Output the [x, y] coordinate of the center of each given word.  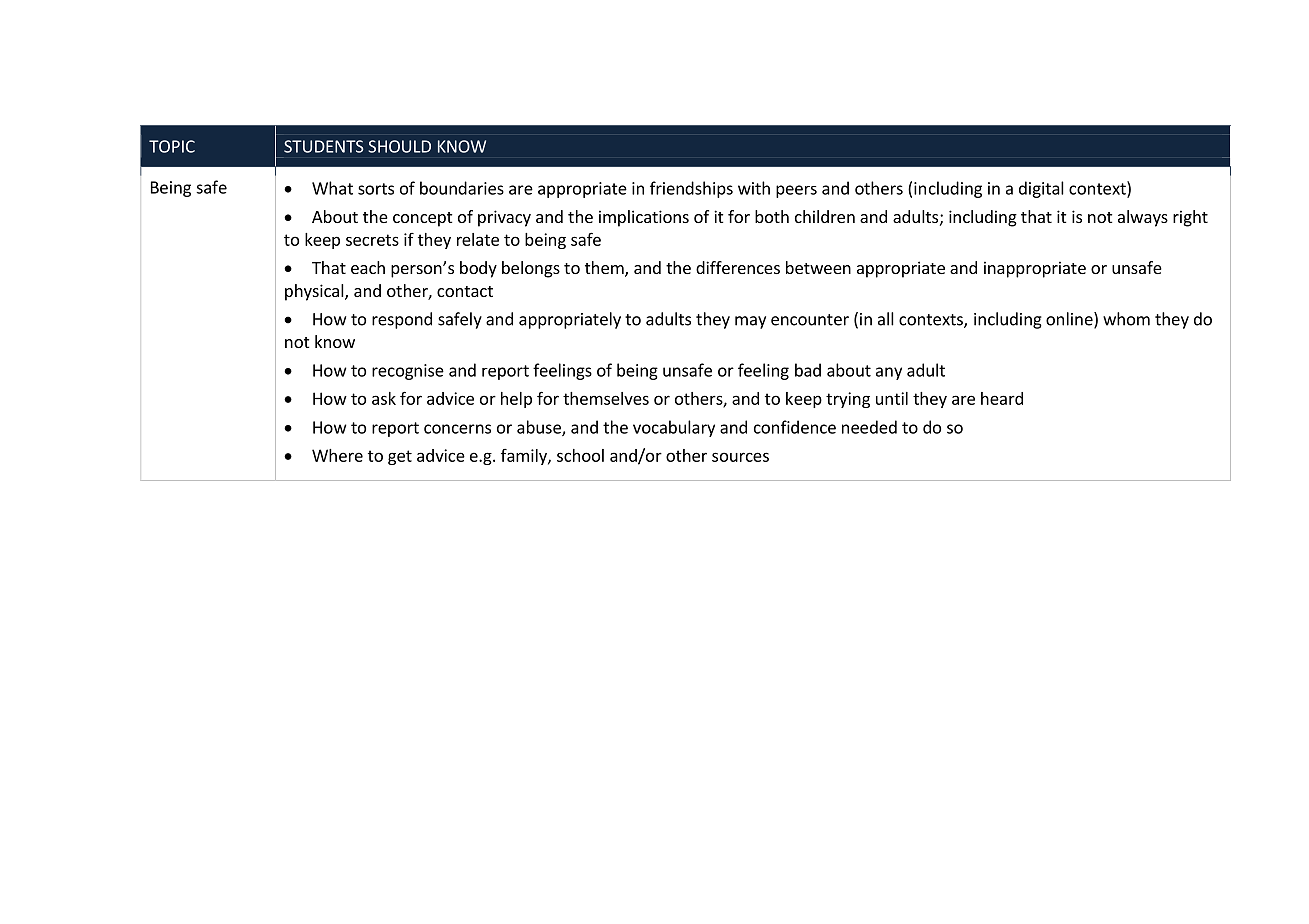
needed [869, 427]
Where [337, 455]
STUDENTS [324, 146]
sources [740, 457]
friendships [691, 189]
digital [1041, 189]
